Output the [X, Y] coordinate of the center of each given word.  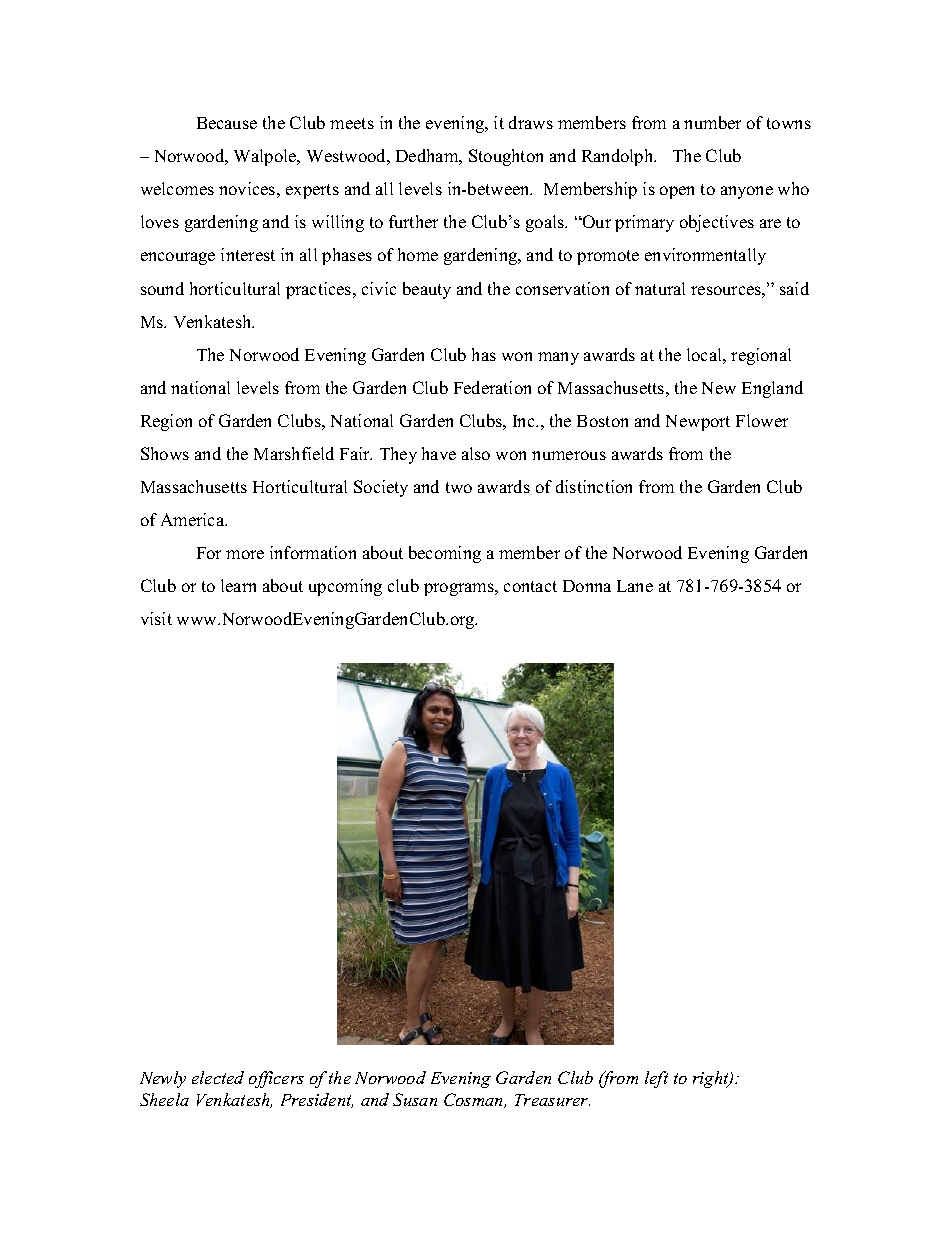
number [712, 122]
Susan [415, 1099]
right [712, 1079]
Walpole [266, 157]
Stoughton [506, 157]
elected [218, 1077]
